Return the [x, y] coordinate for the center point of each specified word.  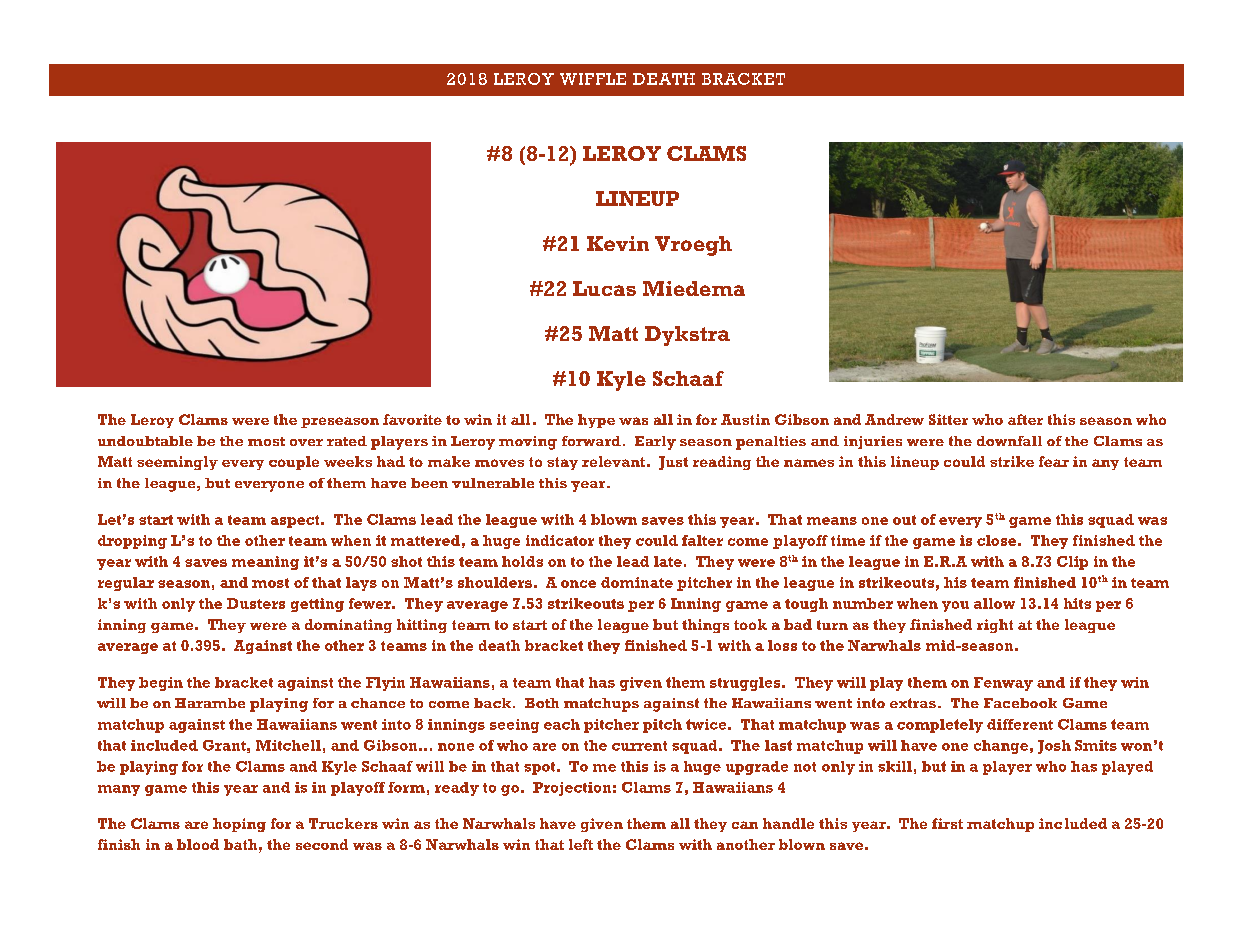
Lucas [604, 288]
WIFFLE [593, 79]
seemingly [177, 463]
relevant [613, 461]
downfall [1009, 441]
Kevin [618, 243]
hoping [239, 825]
